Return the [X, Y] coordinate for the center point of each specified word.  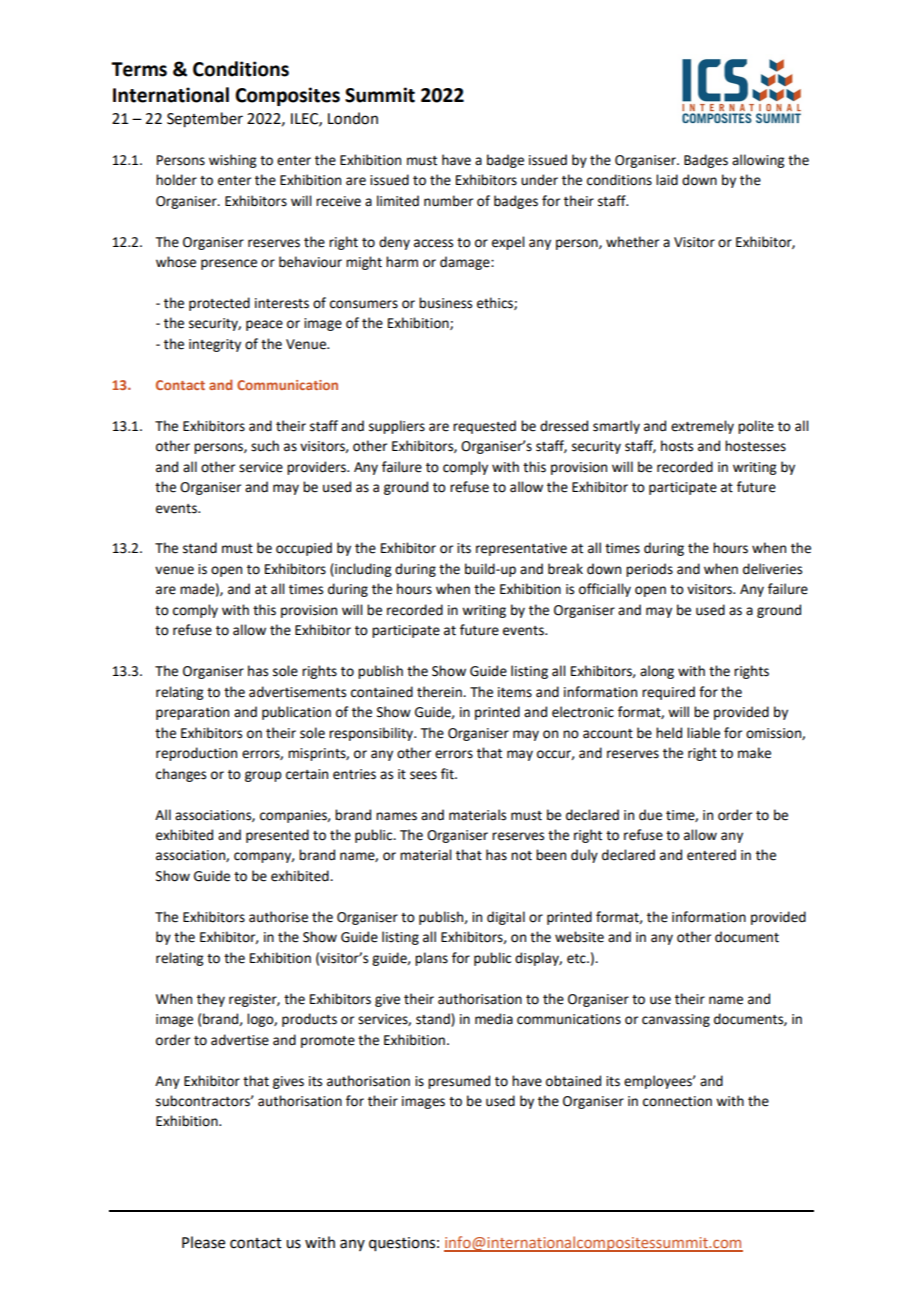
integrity [215, 345]
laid [667, 180]
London [353, 118]
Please [203, 1242]
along [657, 672]
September [205, 120]
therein [440, 692]
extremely [702, 427]
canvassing [676, 1020]
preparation [192, 713]
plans [431, 959]
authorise [278, 917]
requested [484, 427]
